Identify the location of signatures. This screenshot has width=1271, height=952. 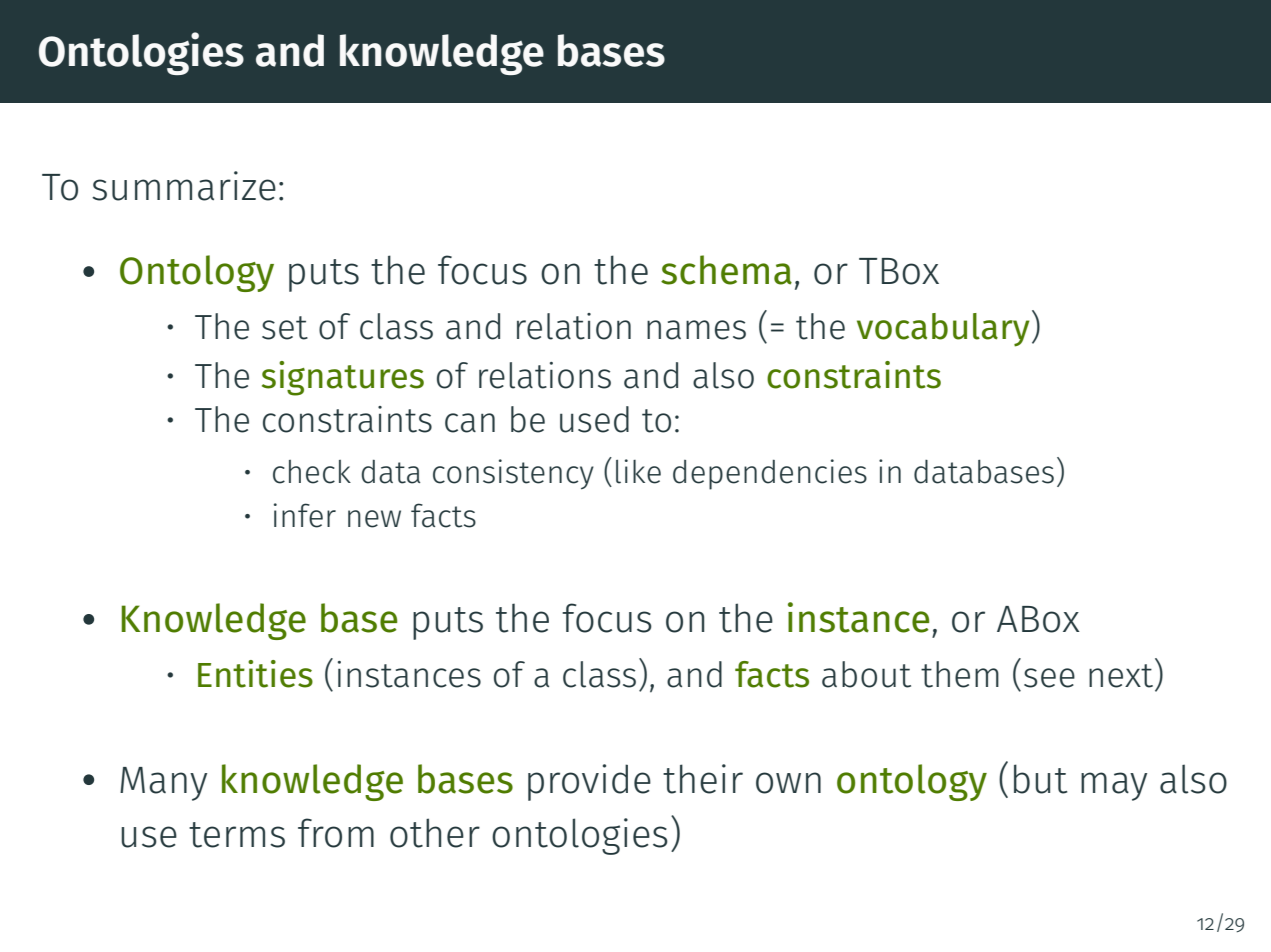
(343, 378).
